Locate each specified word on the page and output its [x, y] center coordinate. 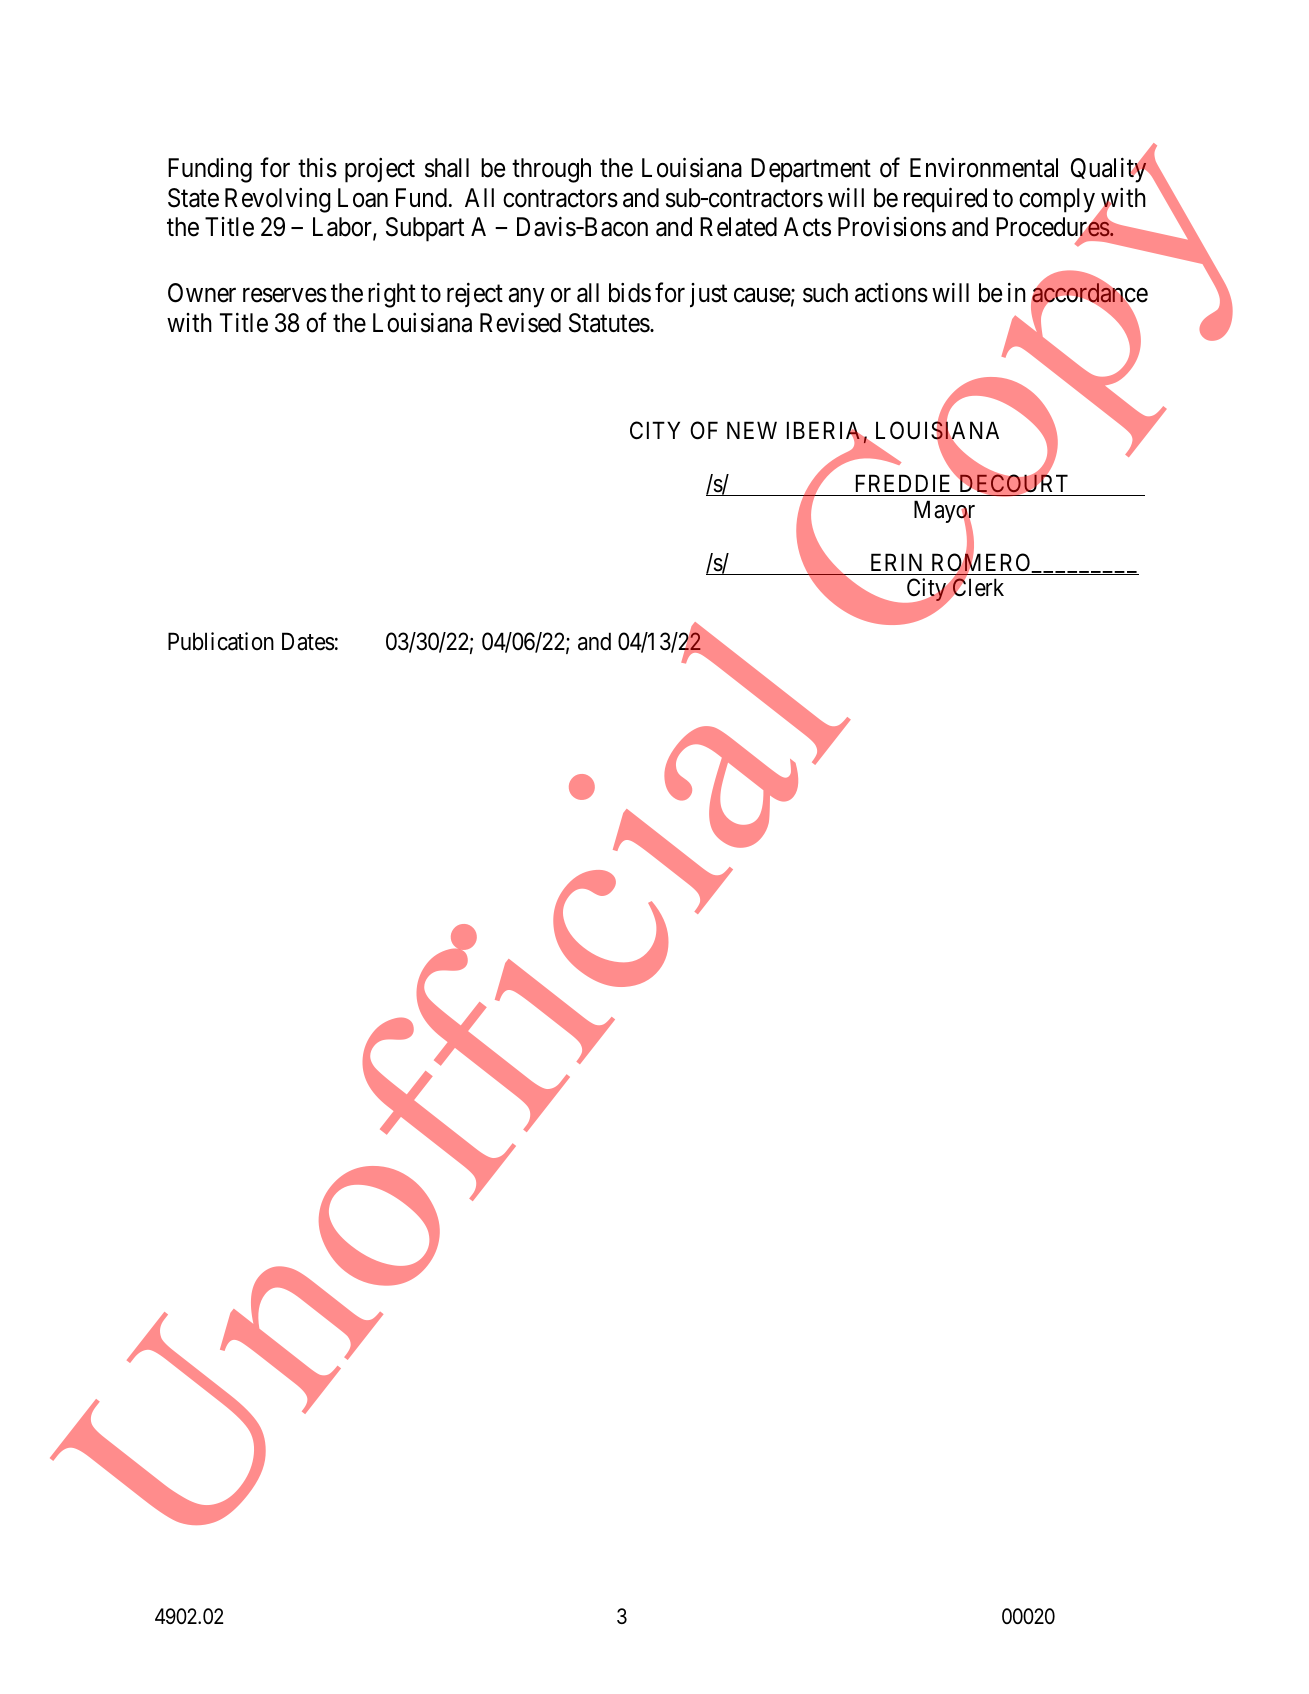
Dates [308, 642]
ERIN [896, 562]
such [825, 293]
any [527, 298]
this [317, 168]
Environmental [984, 168]
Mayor [944, 513]
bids [630, 293]
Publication [221, 641]
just [708, 295]
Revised [520, 322]
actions [891, 293]
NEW [752, 430]
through [551, 170]
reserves [285, 295]
